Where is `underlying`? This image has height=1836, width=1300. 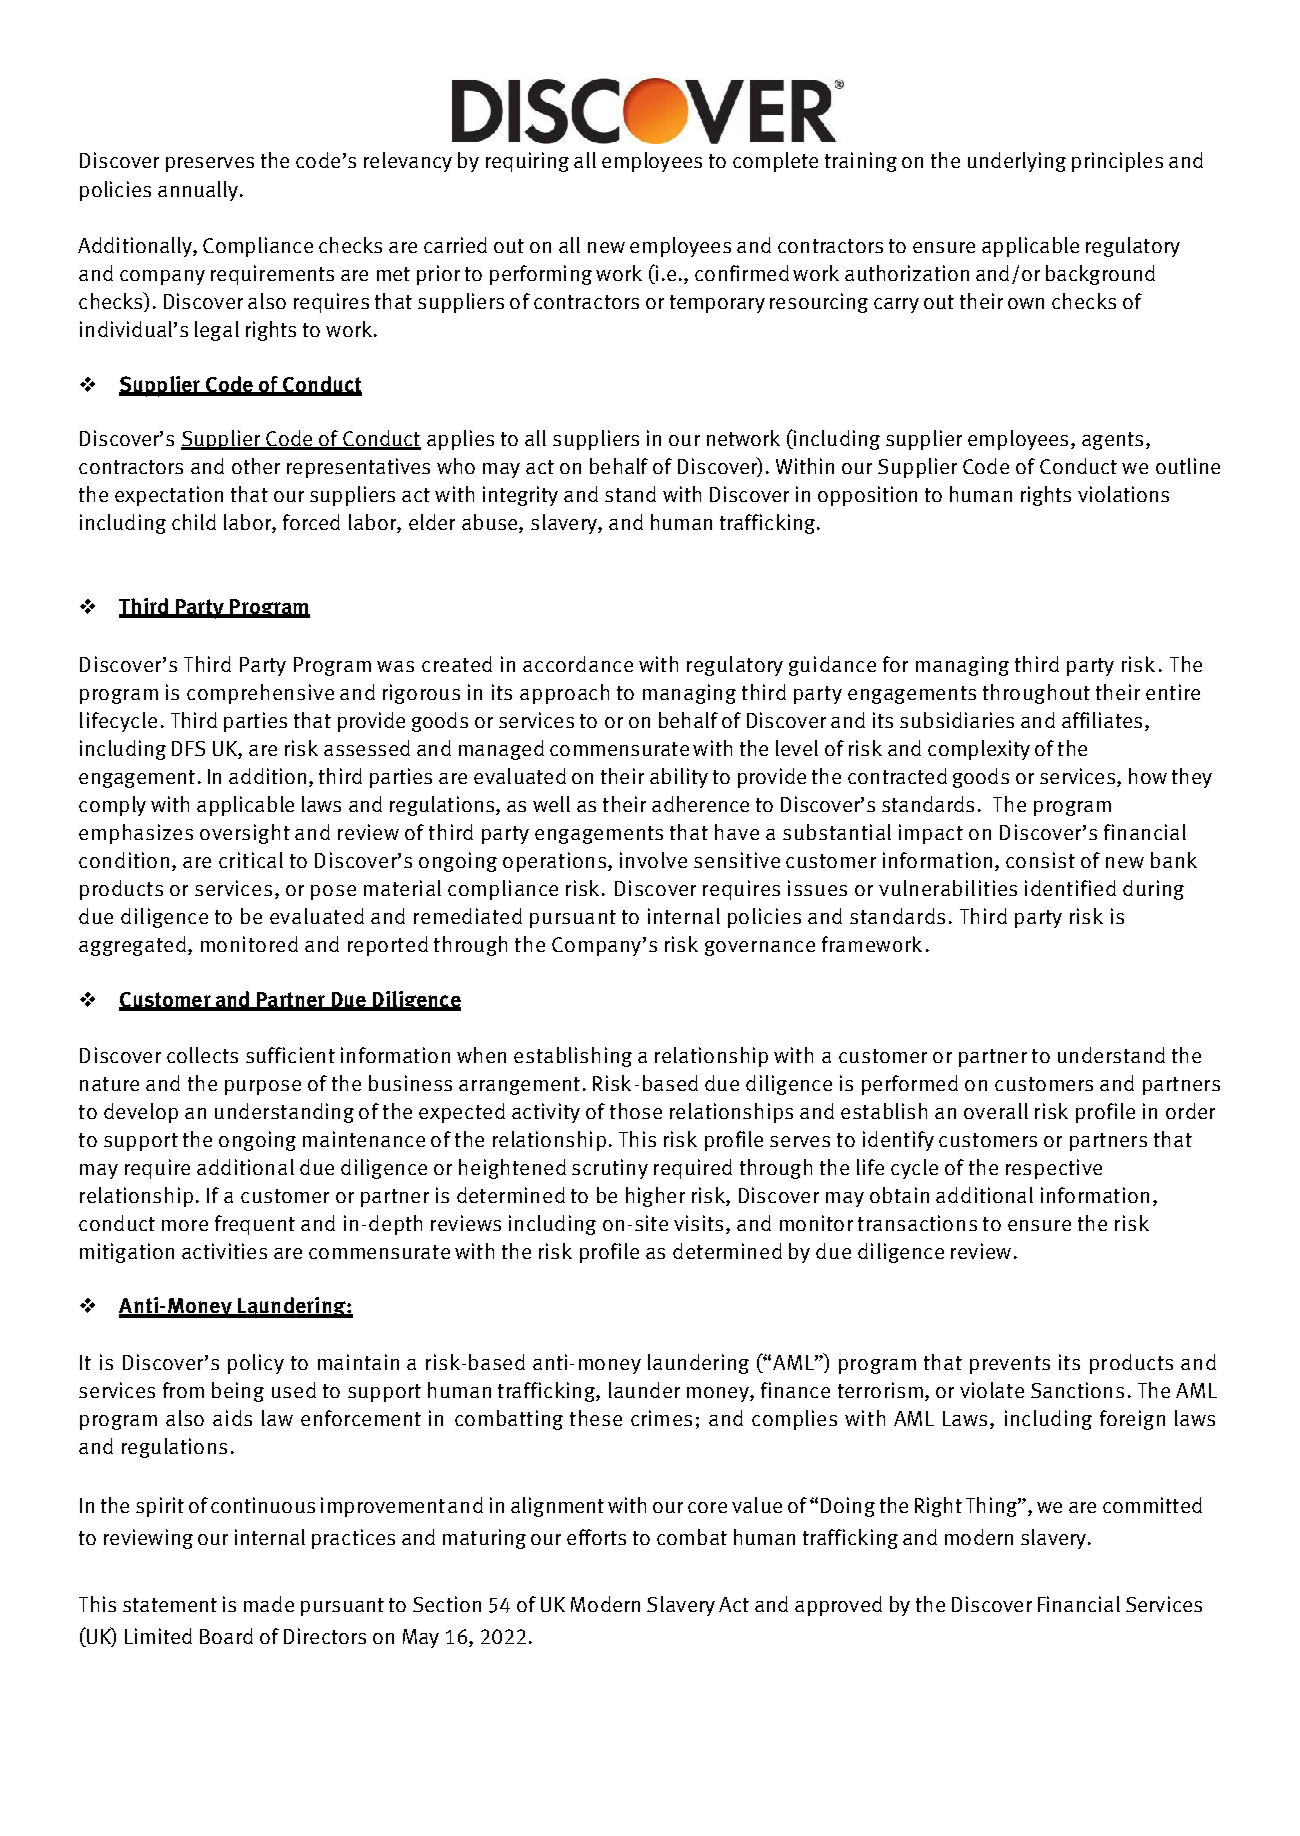
underlying is located at coordinates (1017, 162).
